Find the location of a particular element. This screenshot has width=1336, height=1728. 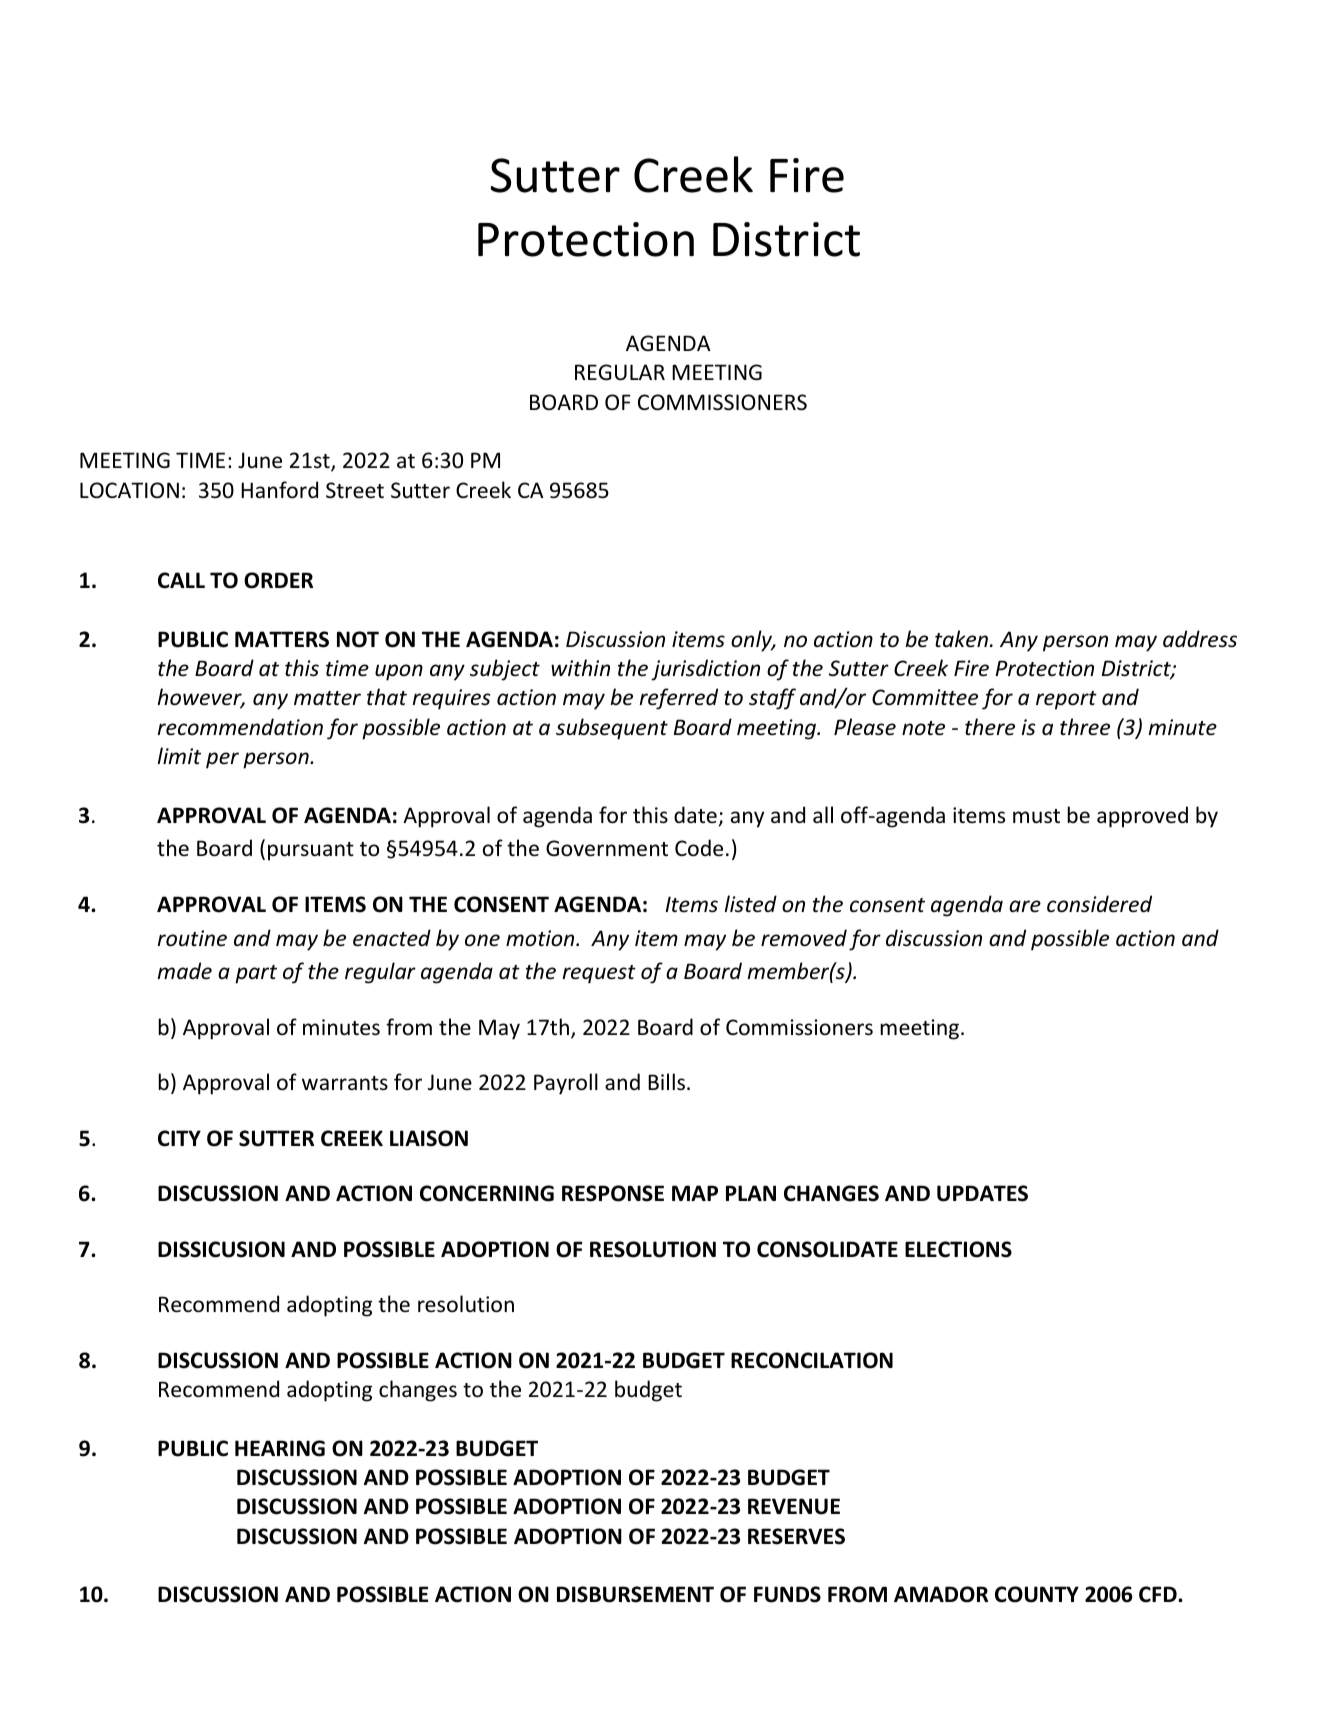

must is located at coordinates (1036, 816).
